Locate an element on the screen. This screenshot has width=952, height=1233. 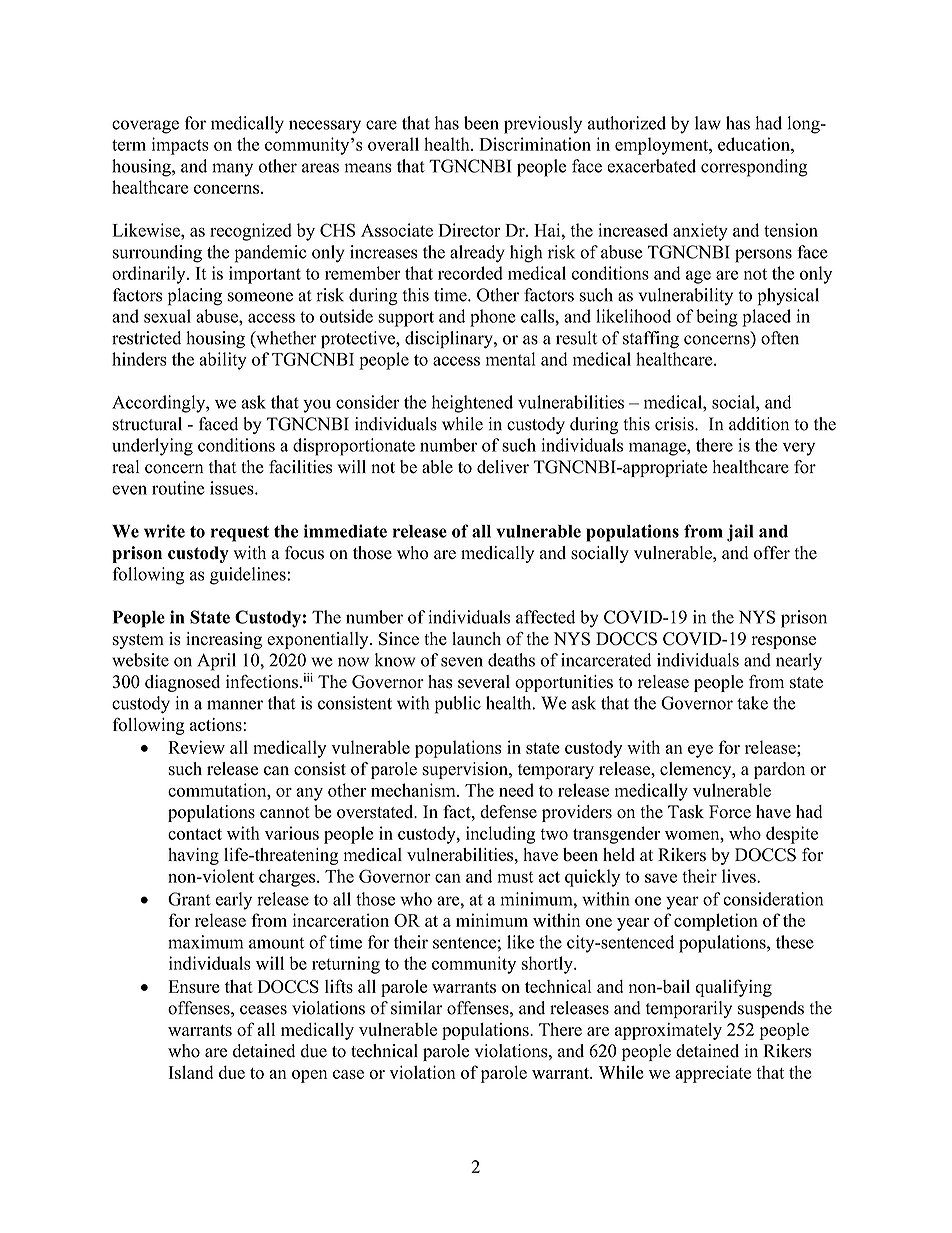
similar is located at coordinates (417, 1008).
